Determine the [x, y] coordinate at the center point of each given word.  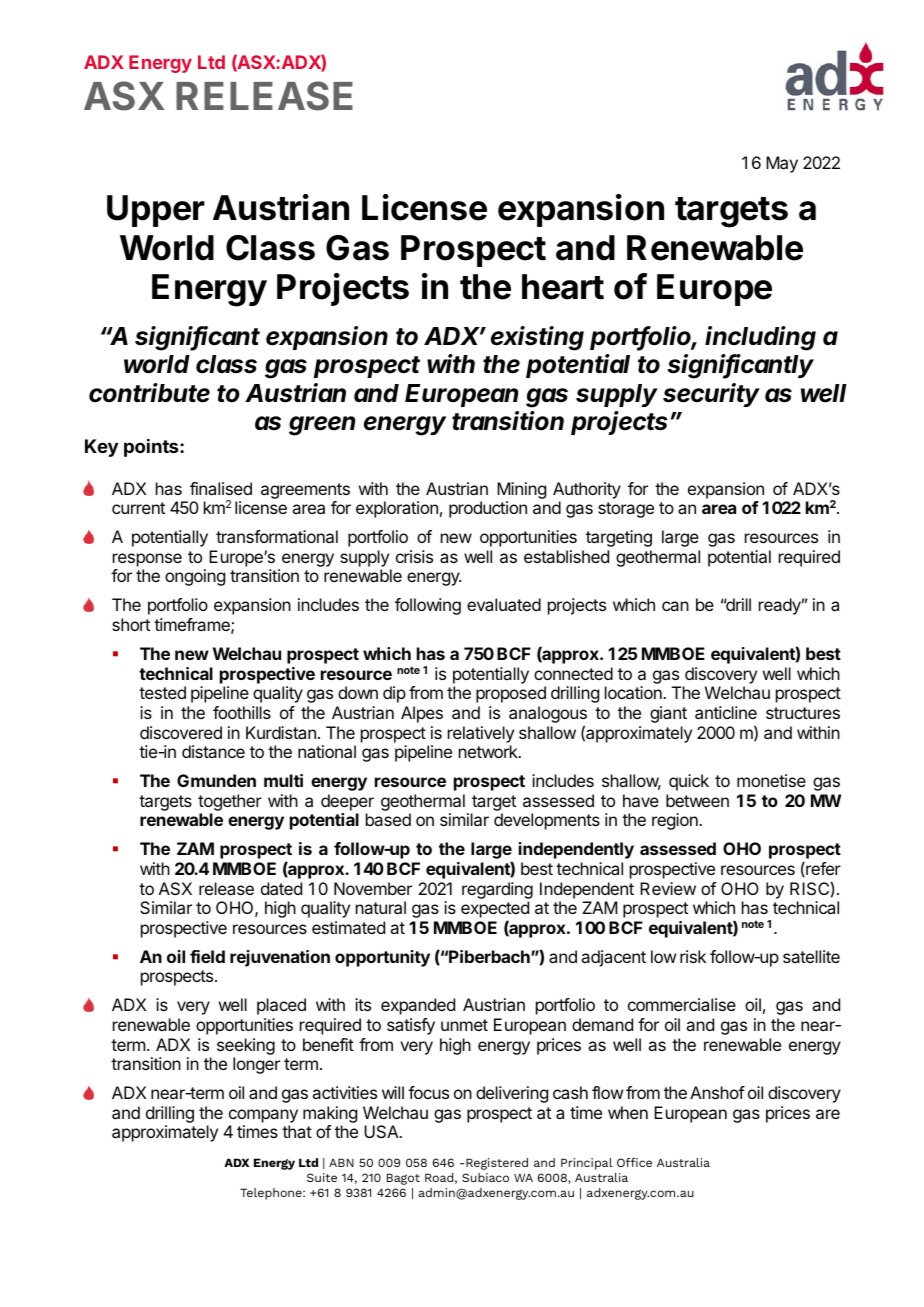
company [263, 1117]
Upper [156, 211]
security [711, 395]
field [207, 956]
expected [495, 911]
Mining [521, 490]
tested [162, 692]
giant [668, 714]
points [152, 448]
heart [563, 287]
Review [668, 888]
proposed [511, 694]
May [782, 164]
